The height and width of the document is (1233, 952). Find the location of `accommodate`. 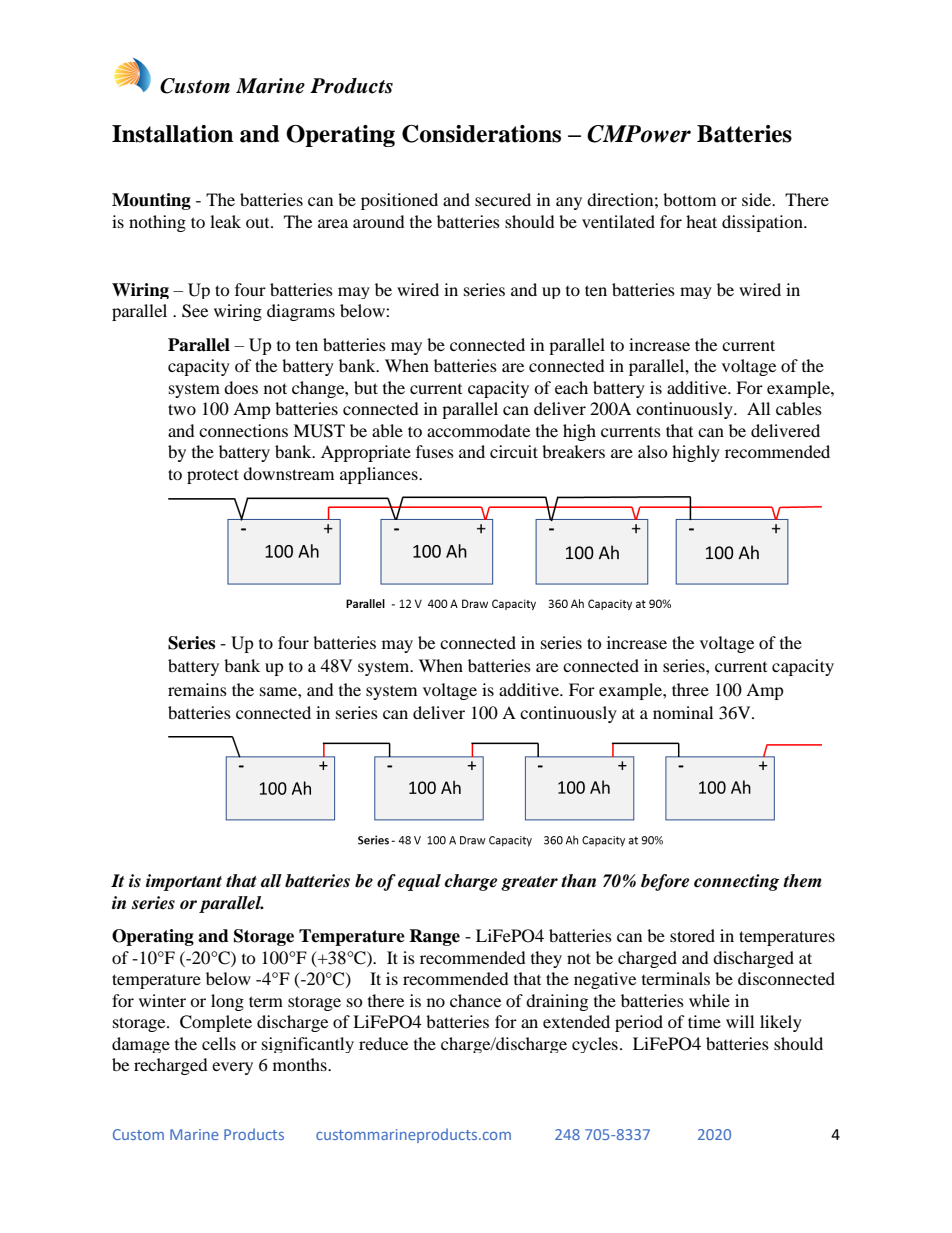

accommodate is located at coordinates (478, 430).
